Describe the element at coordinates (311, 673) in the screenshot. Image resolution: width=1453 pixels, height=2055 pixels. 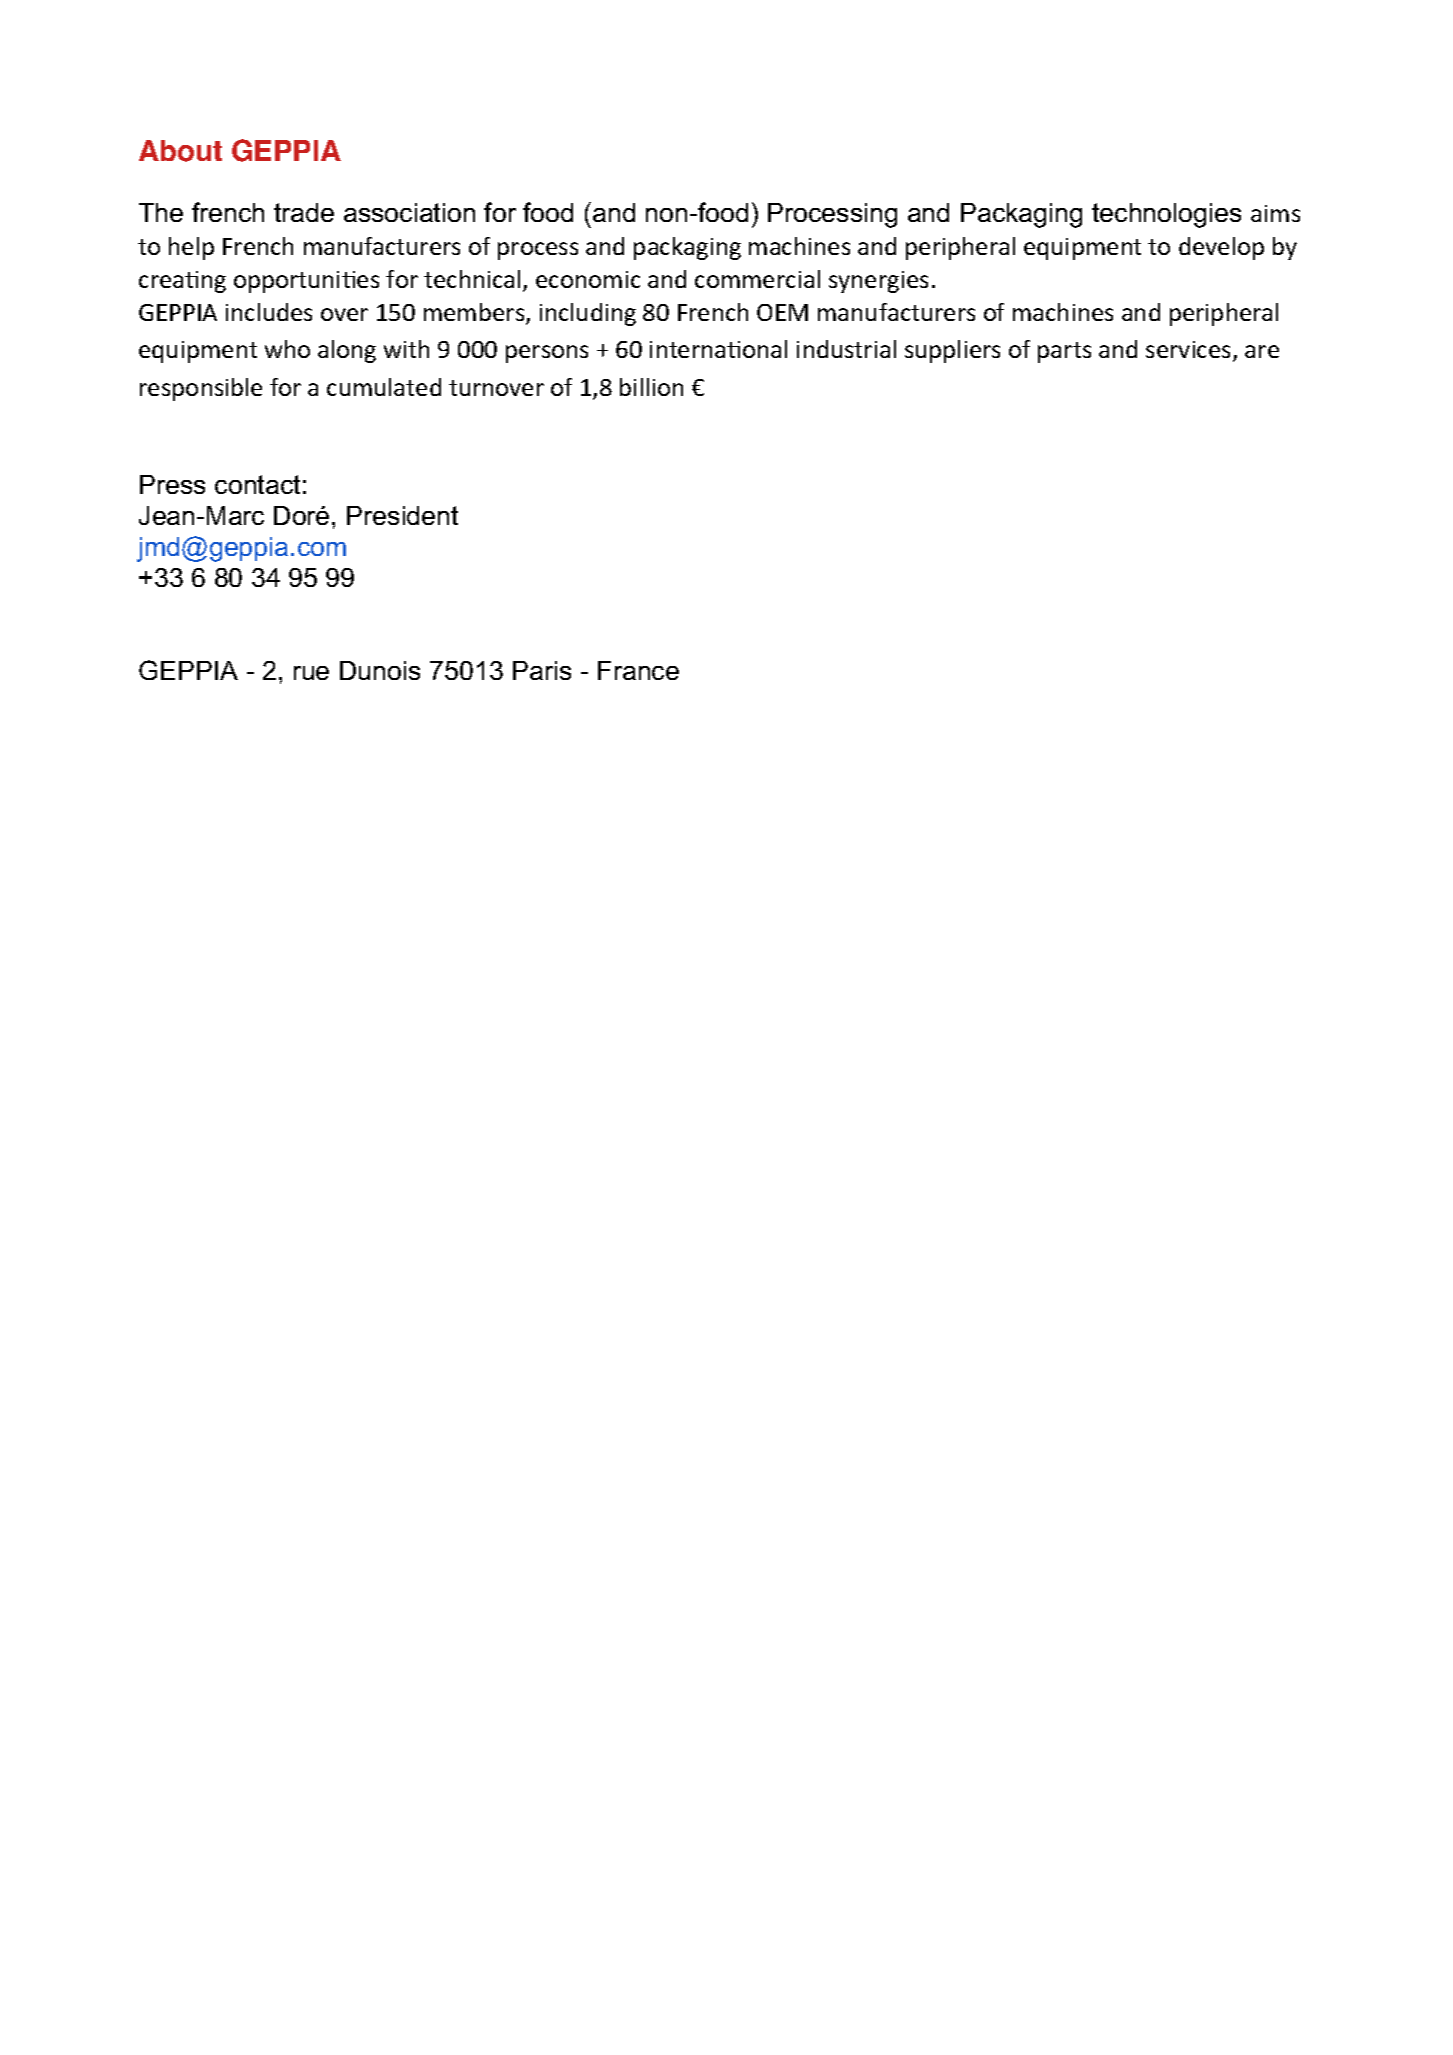
I see `rue` at that location.
